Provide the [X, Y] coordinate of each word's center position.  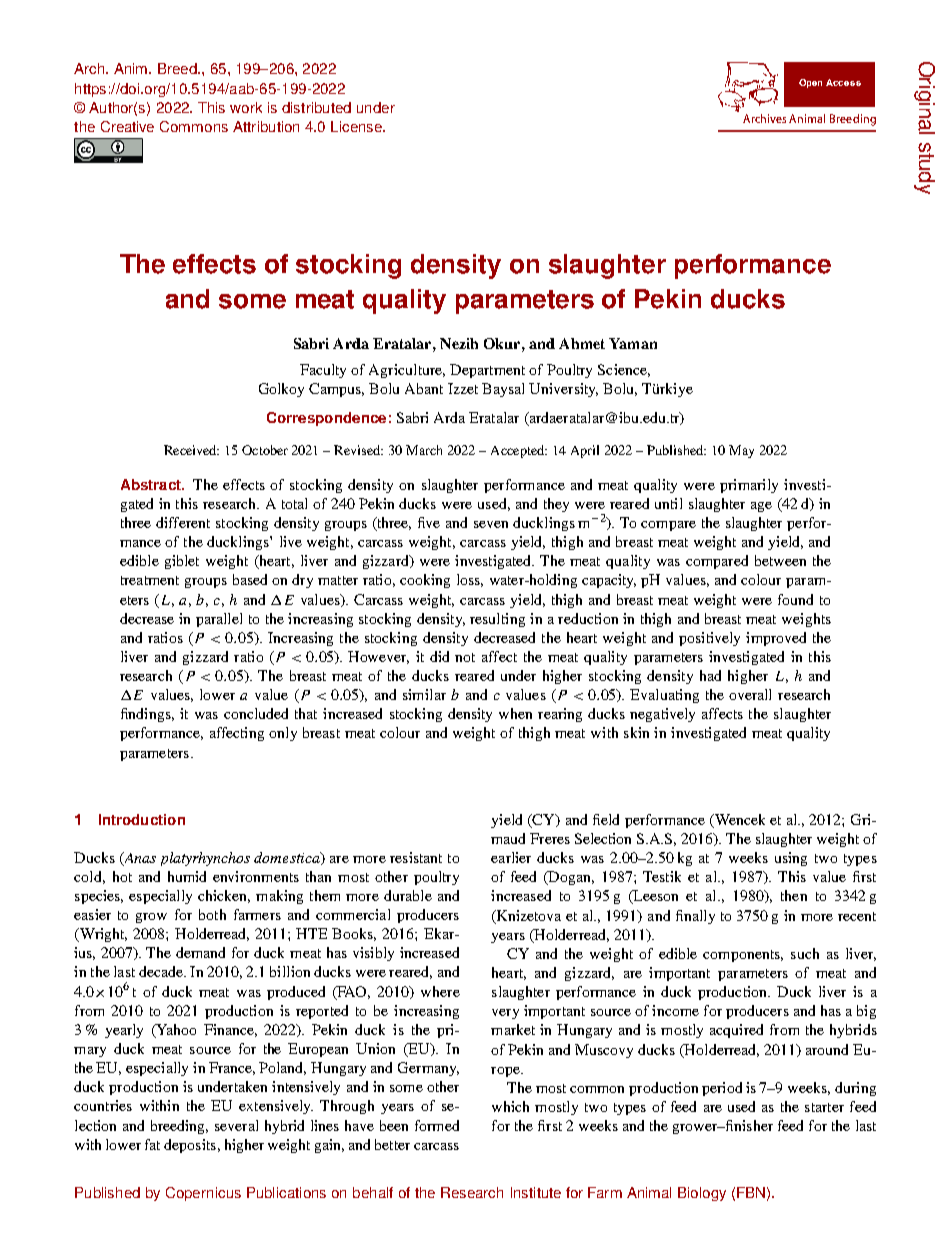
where [440, 991]
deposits [190, 1146]
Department [487, 371]
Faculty [323, 371]
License [357, 126]
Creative [127, 126]
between [780, 560]
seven [491, 524]
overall [750, 694]
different [183, 522]
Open [810, 83]
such [805, 953]
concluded [256, 713]
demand [200, 952]
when [515, 713]
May [741, 451]
